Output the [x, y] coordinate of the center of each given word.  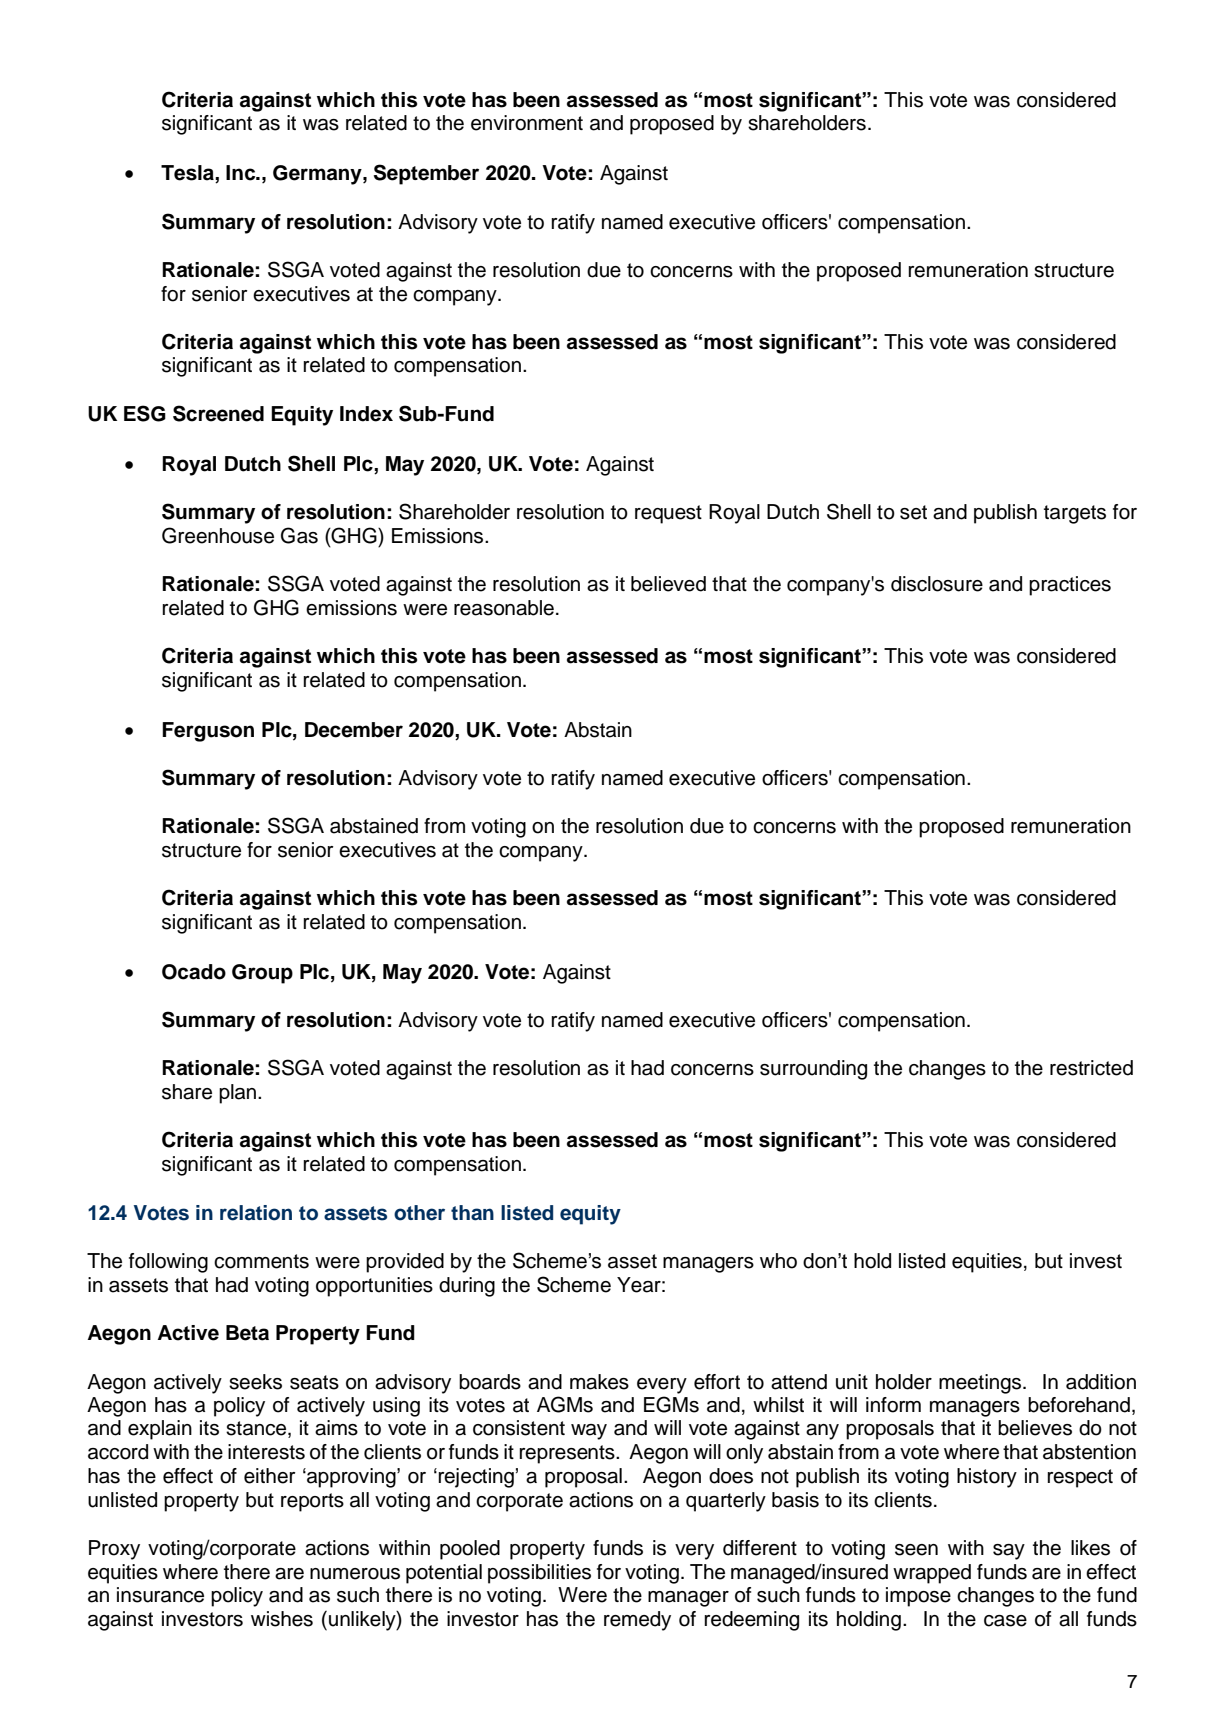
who [778, 1261]
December [354, 730]
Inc [242, 173]
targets [1075, 514]
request [668, 514]
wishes [282, 1619]
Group [262, 974]
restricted [1091, 1068]
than [472, 1213]
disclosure [937, 584]
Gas [299, 535]
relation [256, 1213]
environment [527, 123]
